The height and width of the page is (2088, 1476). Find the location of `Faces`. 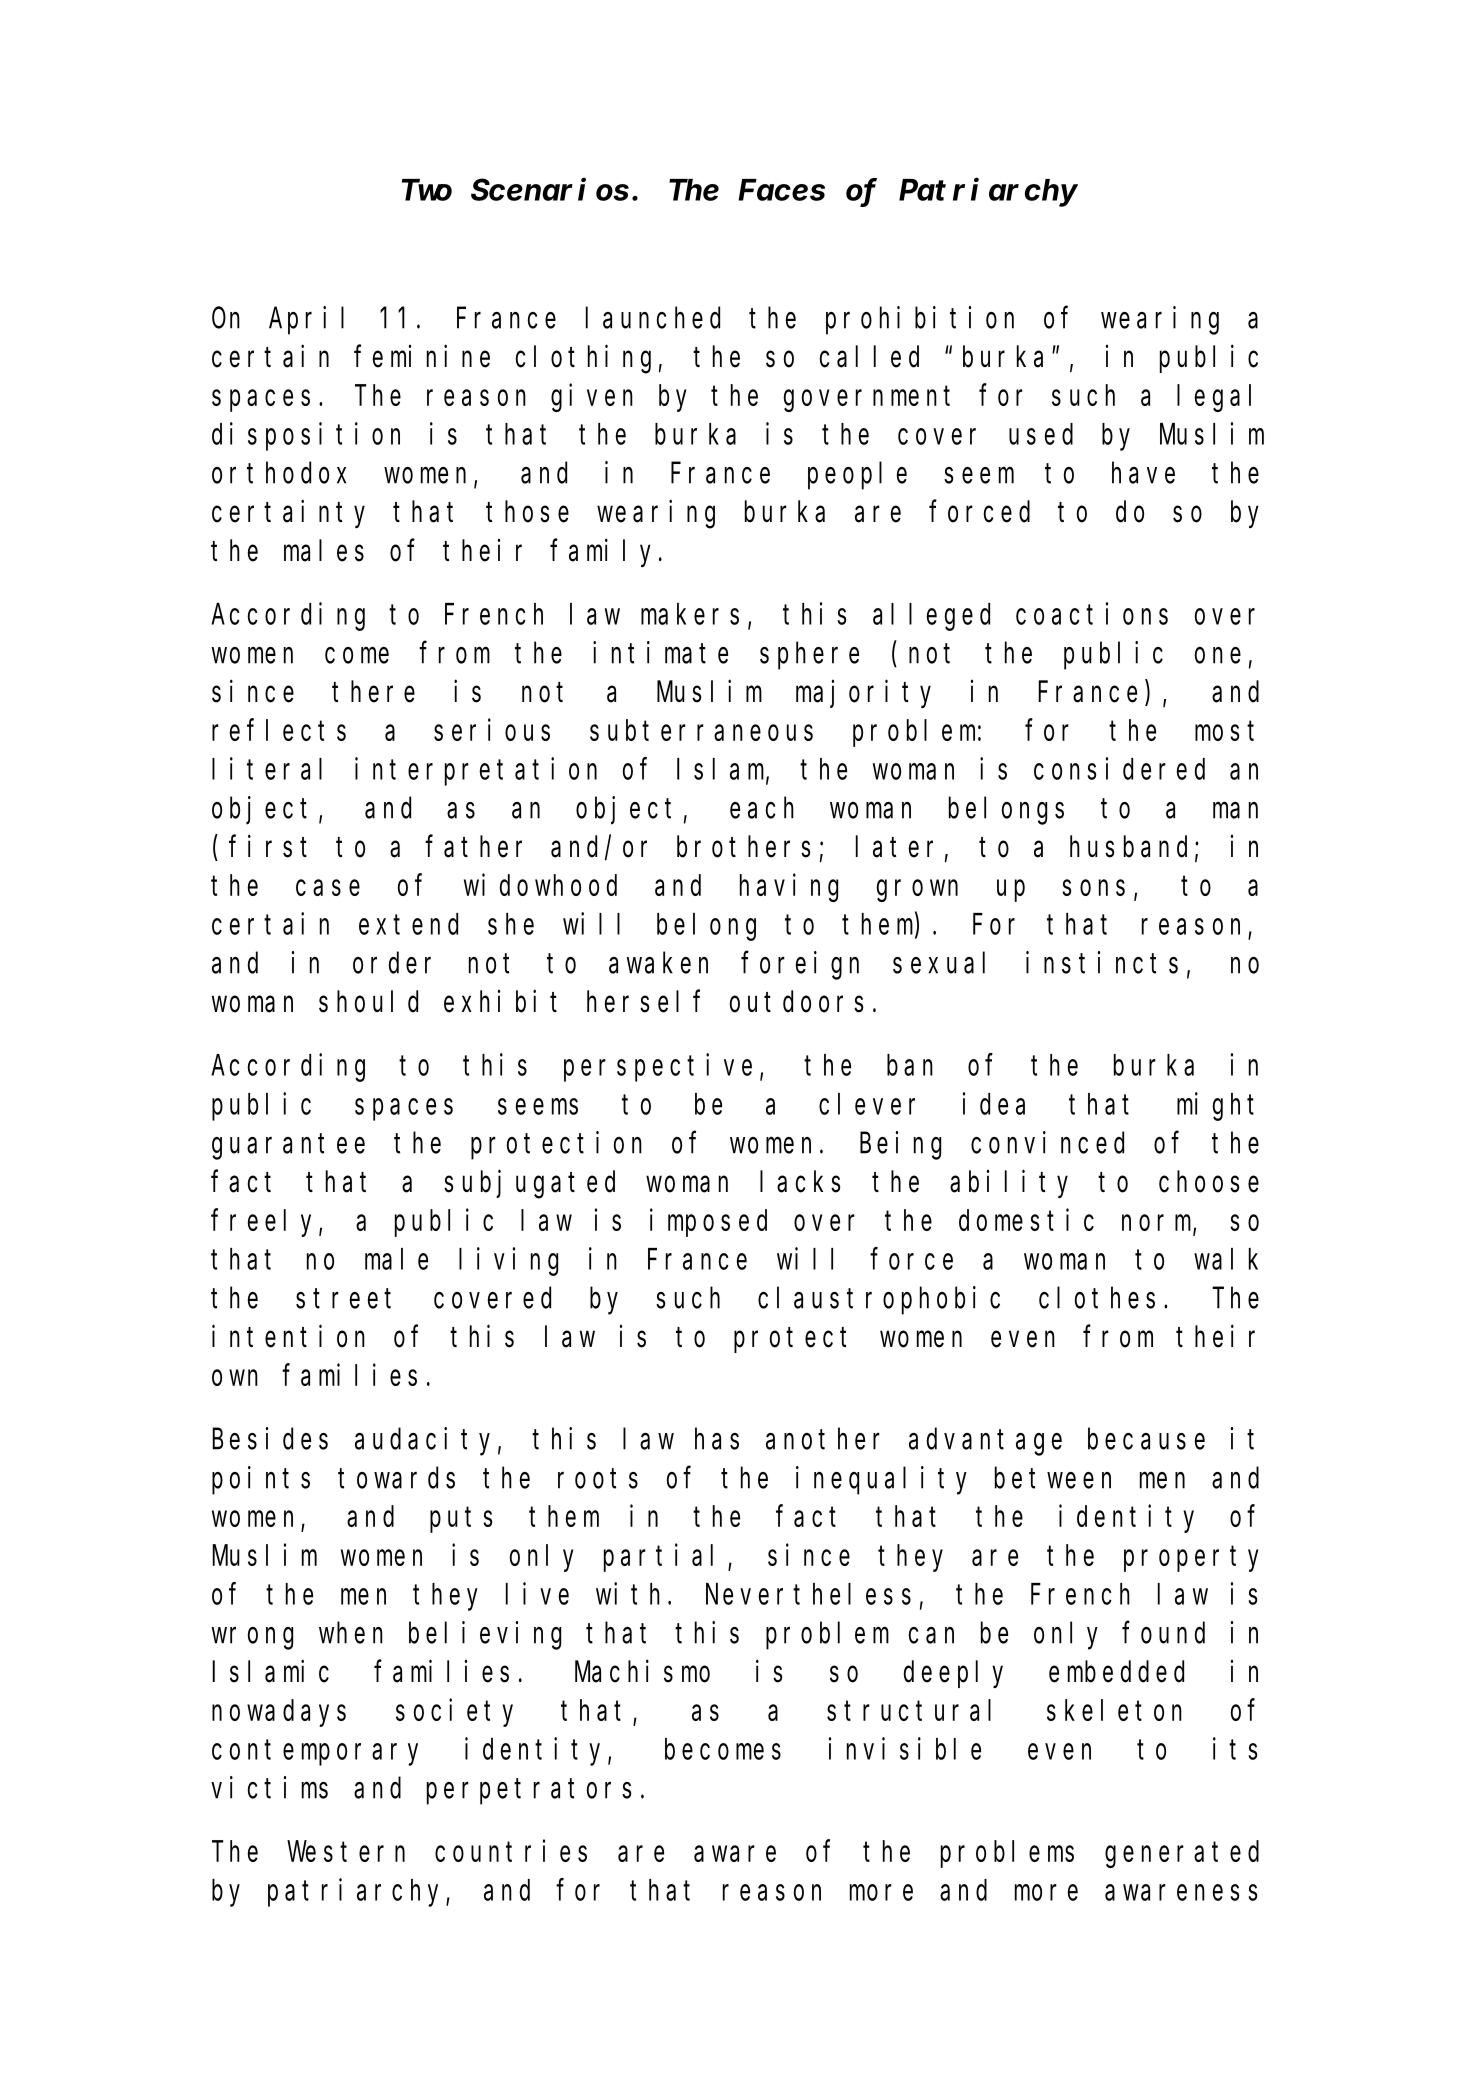

Faces is located at coordinates (781, 191).
